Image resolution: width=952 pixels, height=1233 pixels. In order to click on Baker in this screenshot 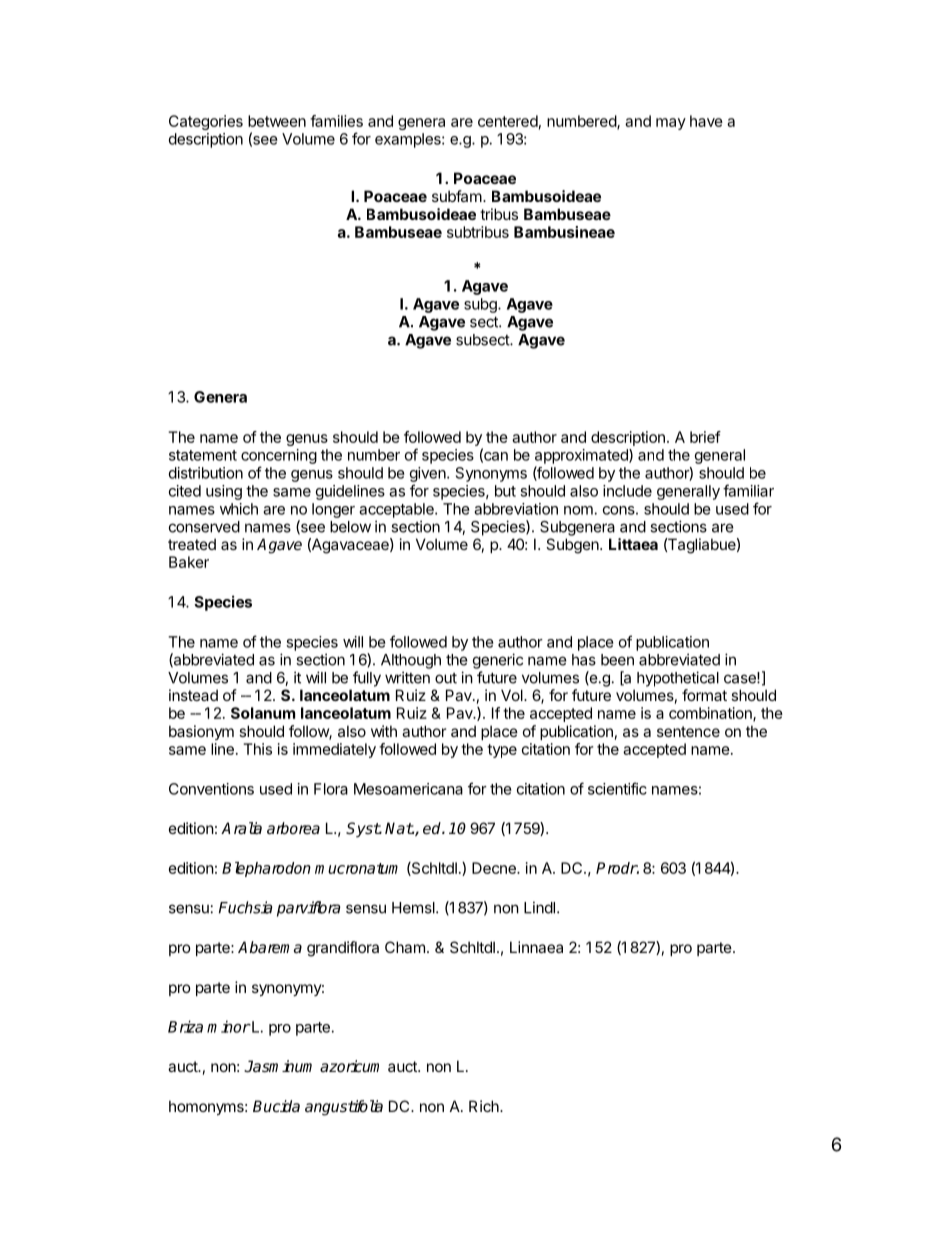, I will do `click(189, 562)`.
